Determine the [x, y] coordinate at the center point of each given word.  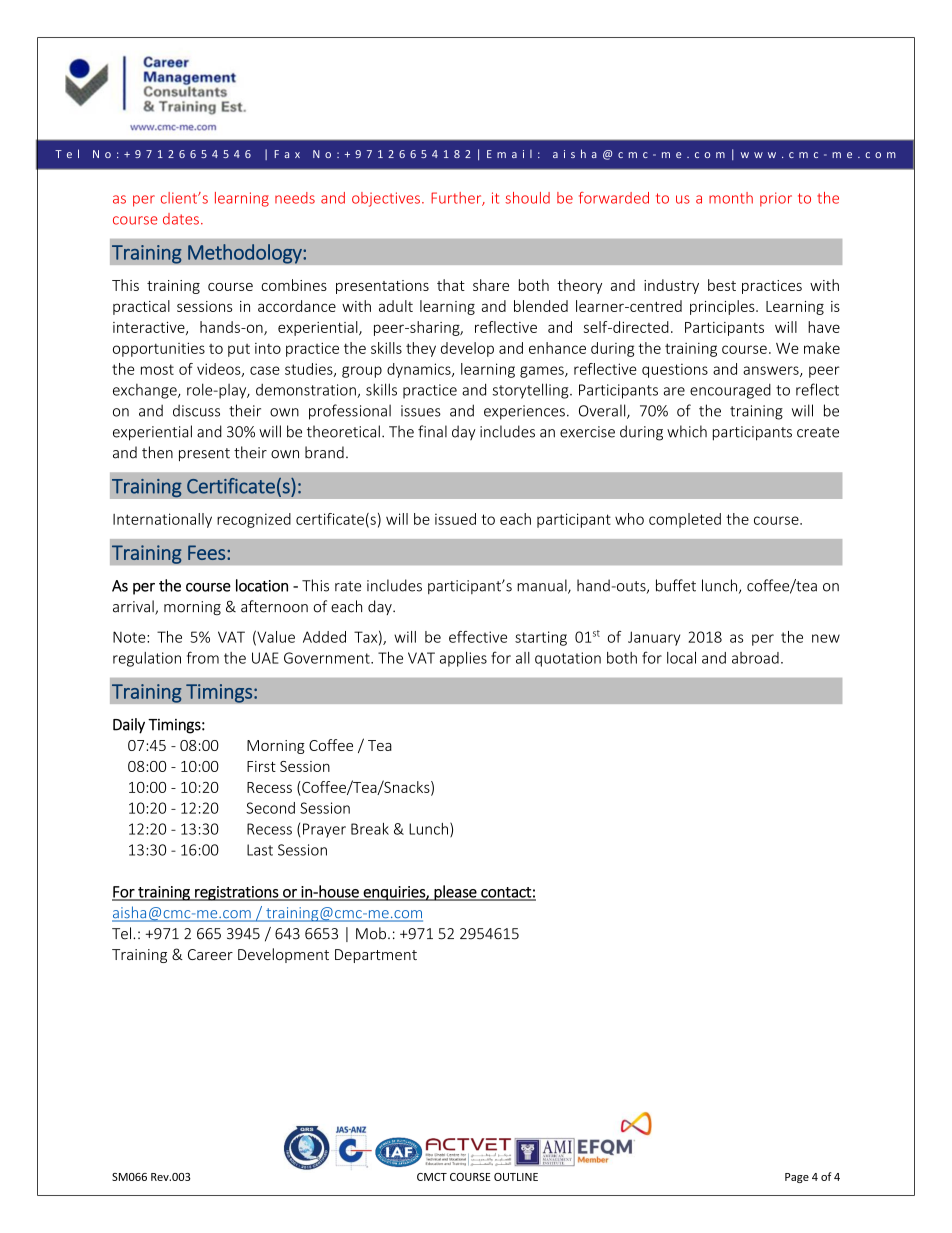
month [731, 198]
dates [181, 219]
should [527, 198]
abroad [755, 658]
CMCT [432, 1177]
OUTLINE [516, 1177]
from [203, 657]
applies [463, 659]
